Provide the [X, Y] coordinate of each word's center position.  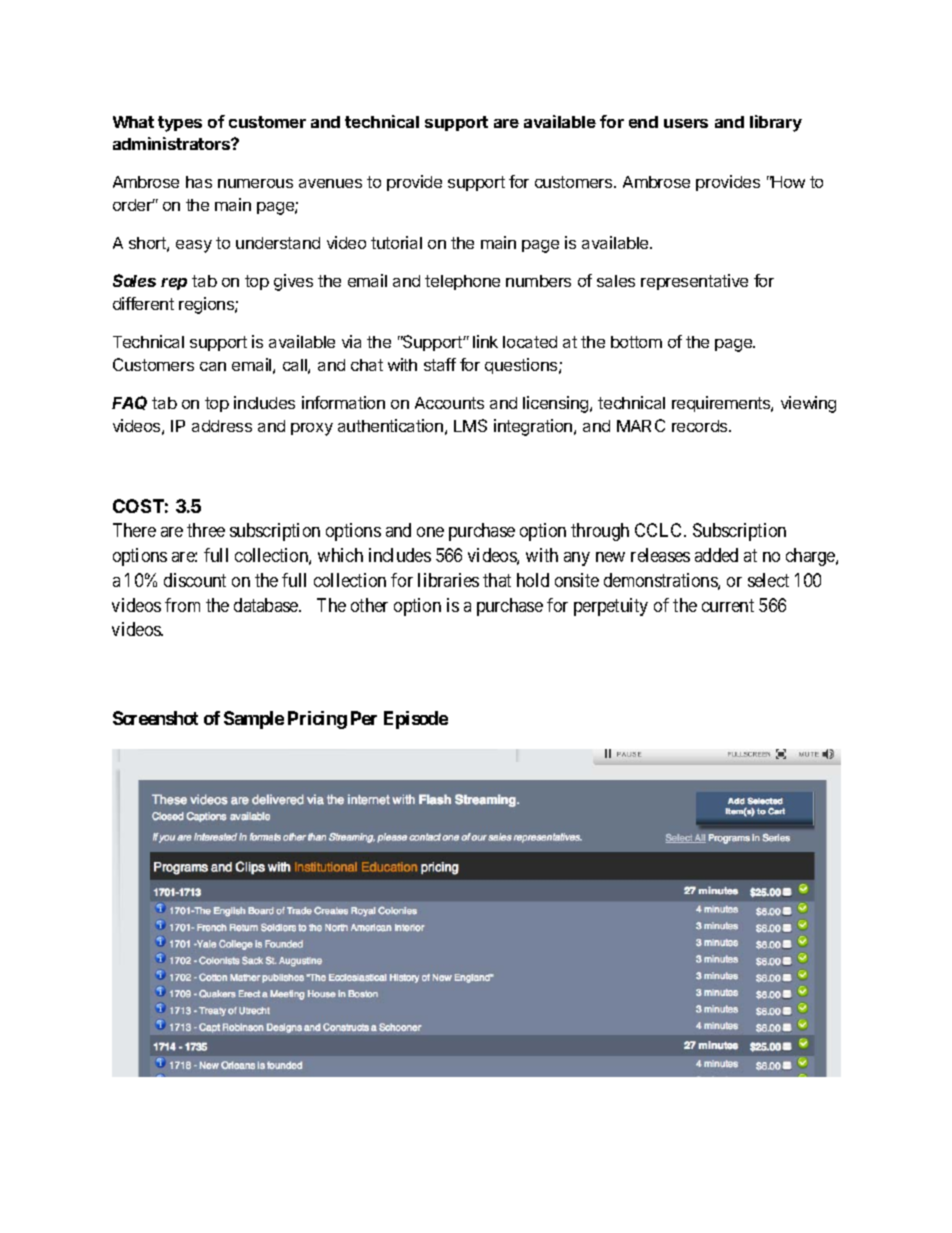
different [143, 303]
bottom [636, 342]
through [600, 532]
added [716, 555]
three [206, 530]
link [485, 341]
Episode [416, 720]
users [686, 123]
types [180, 124]
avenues [330, 183]
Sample [254, 720]
